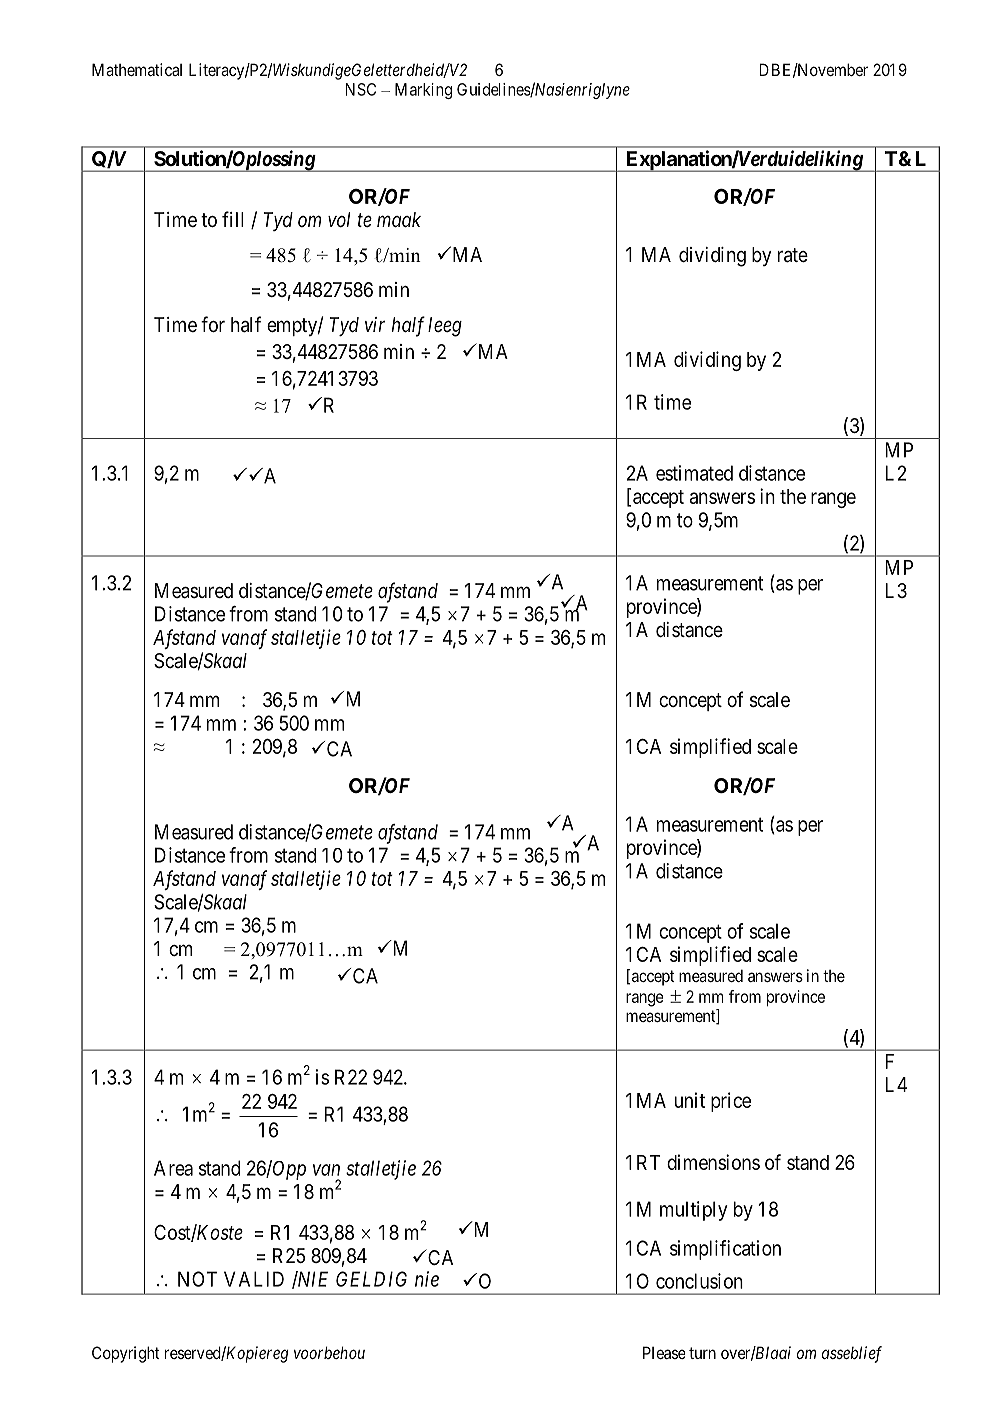 Image resolution: width=1007 pixels, height=1424 pixels. I want to click on for, so click(213, 324).
